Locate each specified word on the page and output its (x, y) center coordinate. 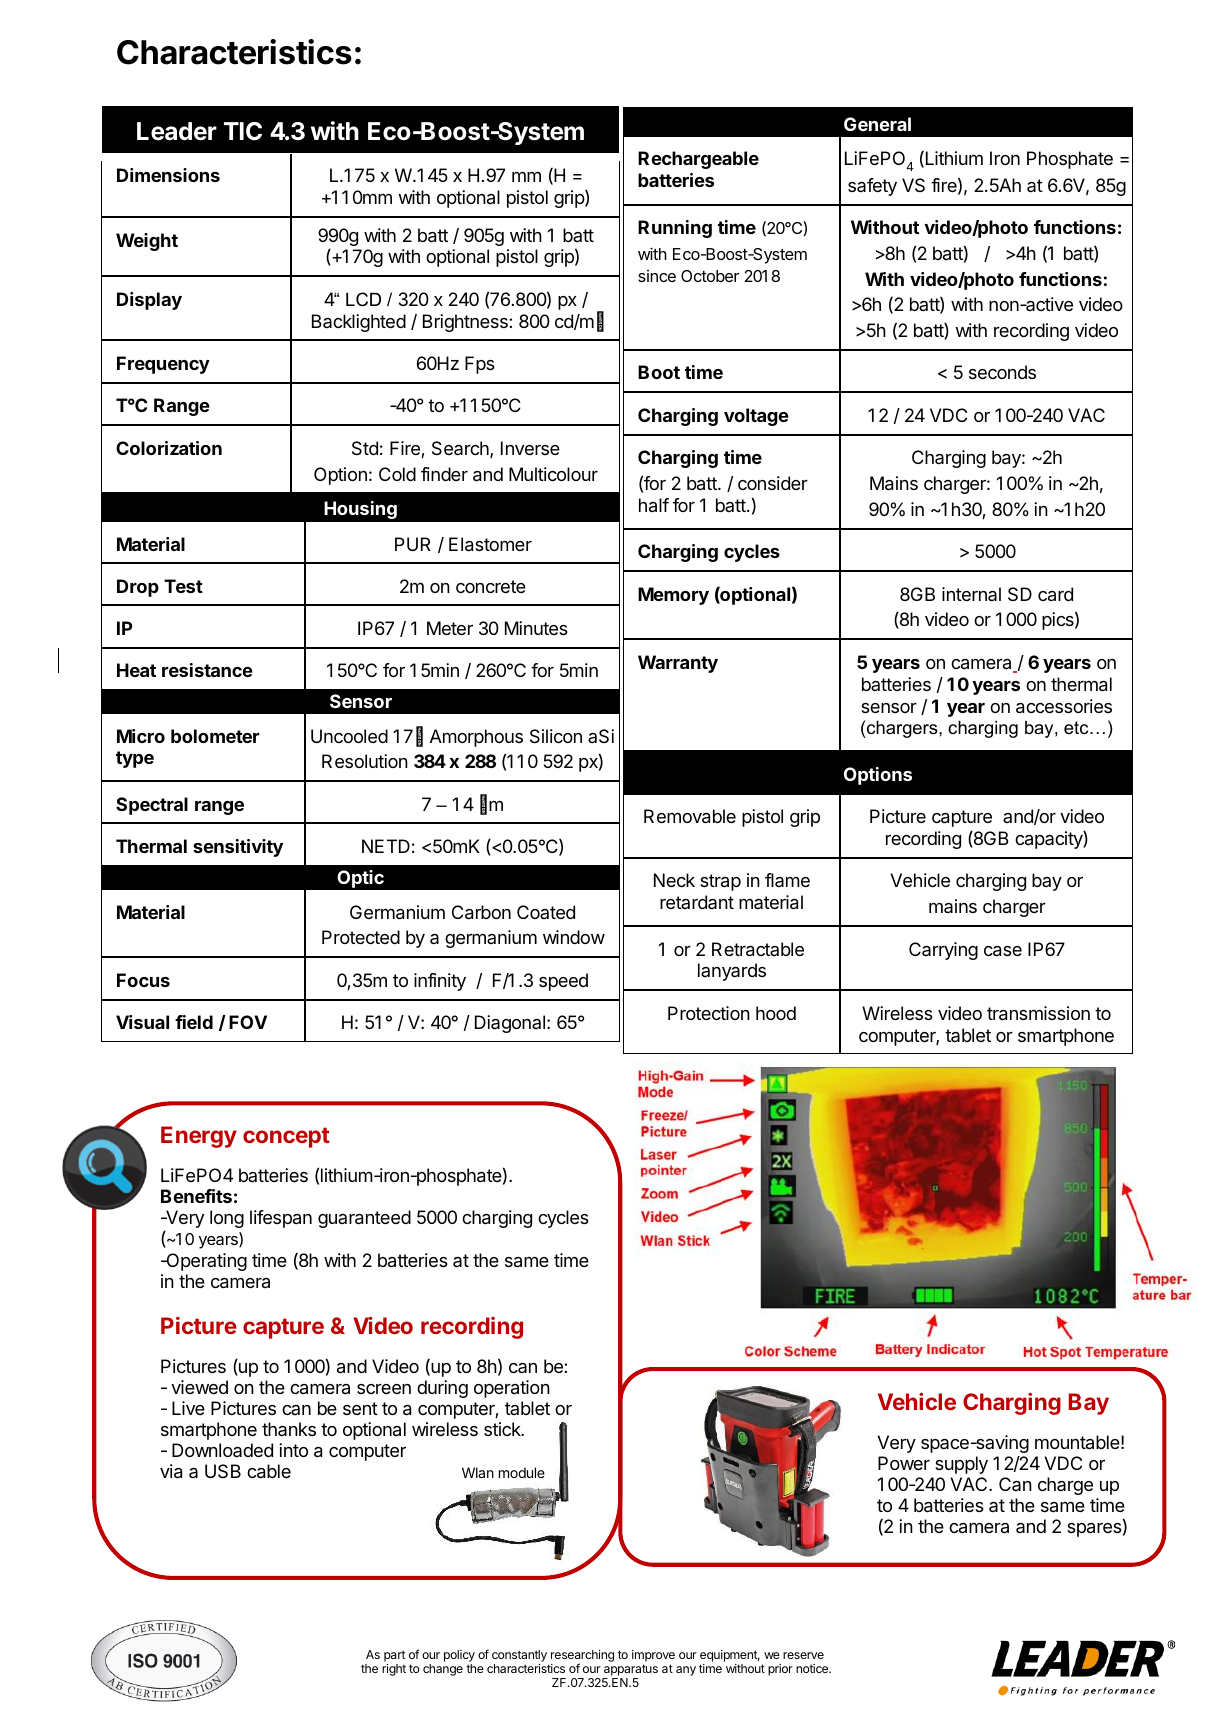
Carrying (943, 951)
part (394, 1656)
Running (675, 229)
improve (653, 1656)
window (574, 937)
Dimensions (168, 175)
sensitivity (238, 848)
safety (872, 187)
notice (813, 1668)
